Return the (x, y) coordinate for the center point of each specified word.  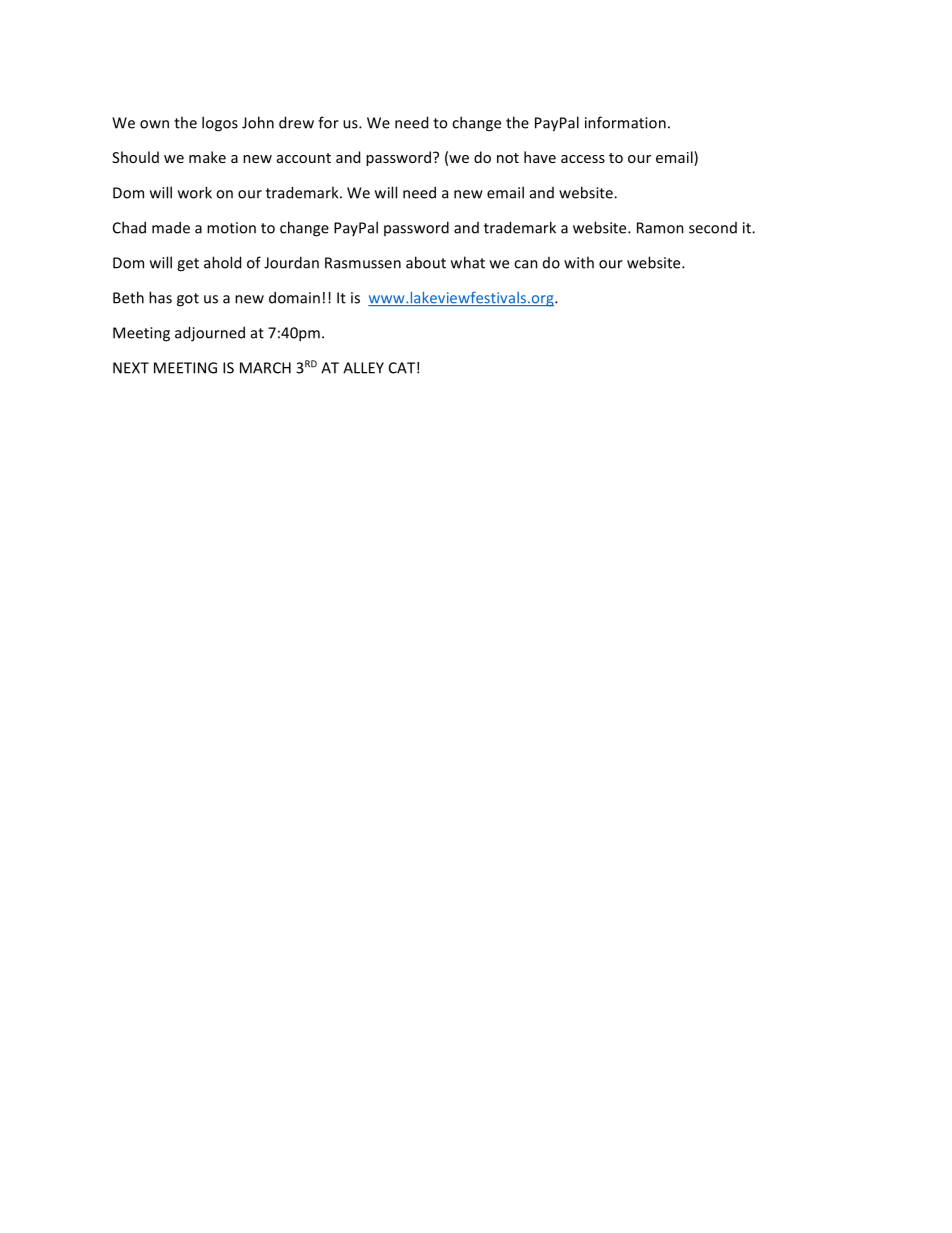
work (195, 192)
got (188, 300)
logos (220, 124)
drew (296, 122)
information (625, 122)
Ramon (660, 228)
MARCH (265, 368)
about (426, 262)
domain (294, 297)
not (508, 158)
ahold (222, 262)
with (579, 262)
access (583, 159)
